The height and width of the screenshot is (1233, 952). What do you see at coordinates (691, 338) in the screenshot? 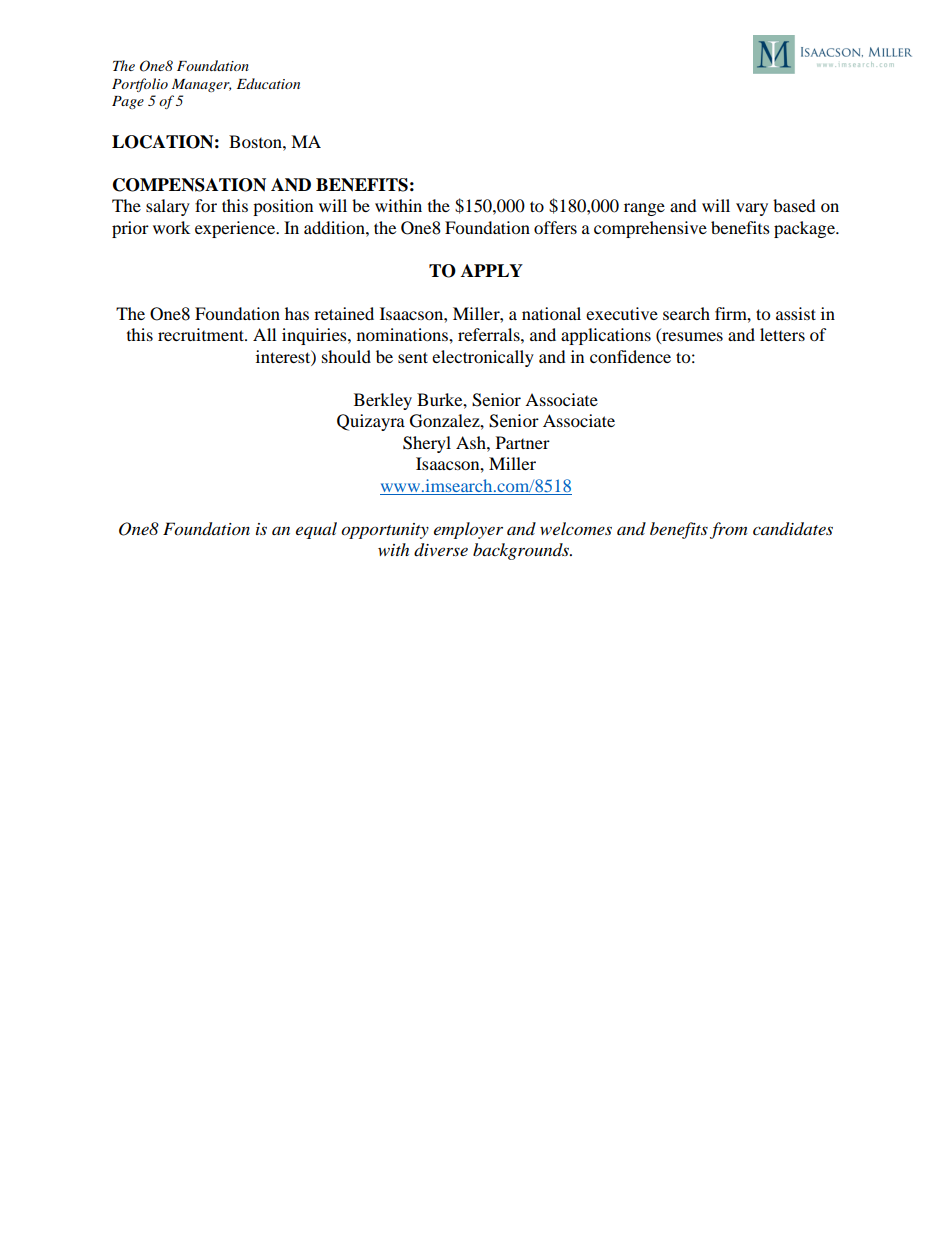
I see `resumes` at bounding box center [691, 338].
